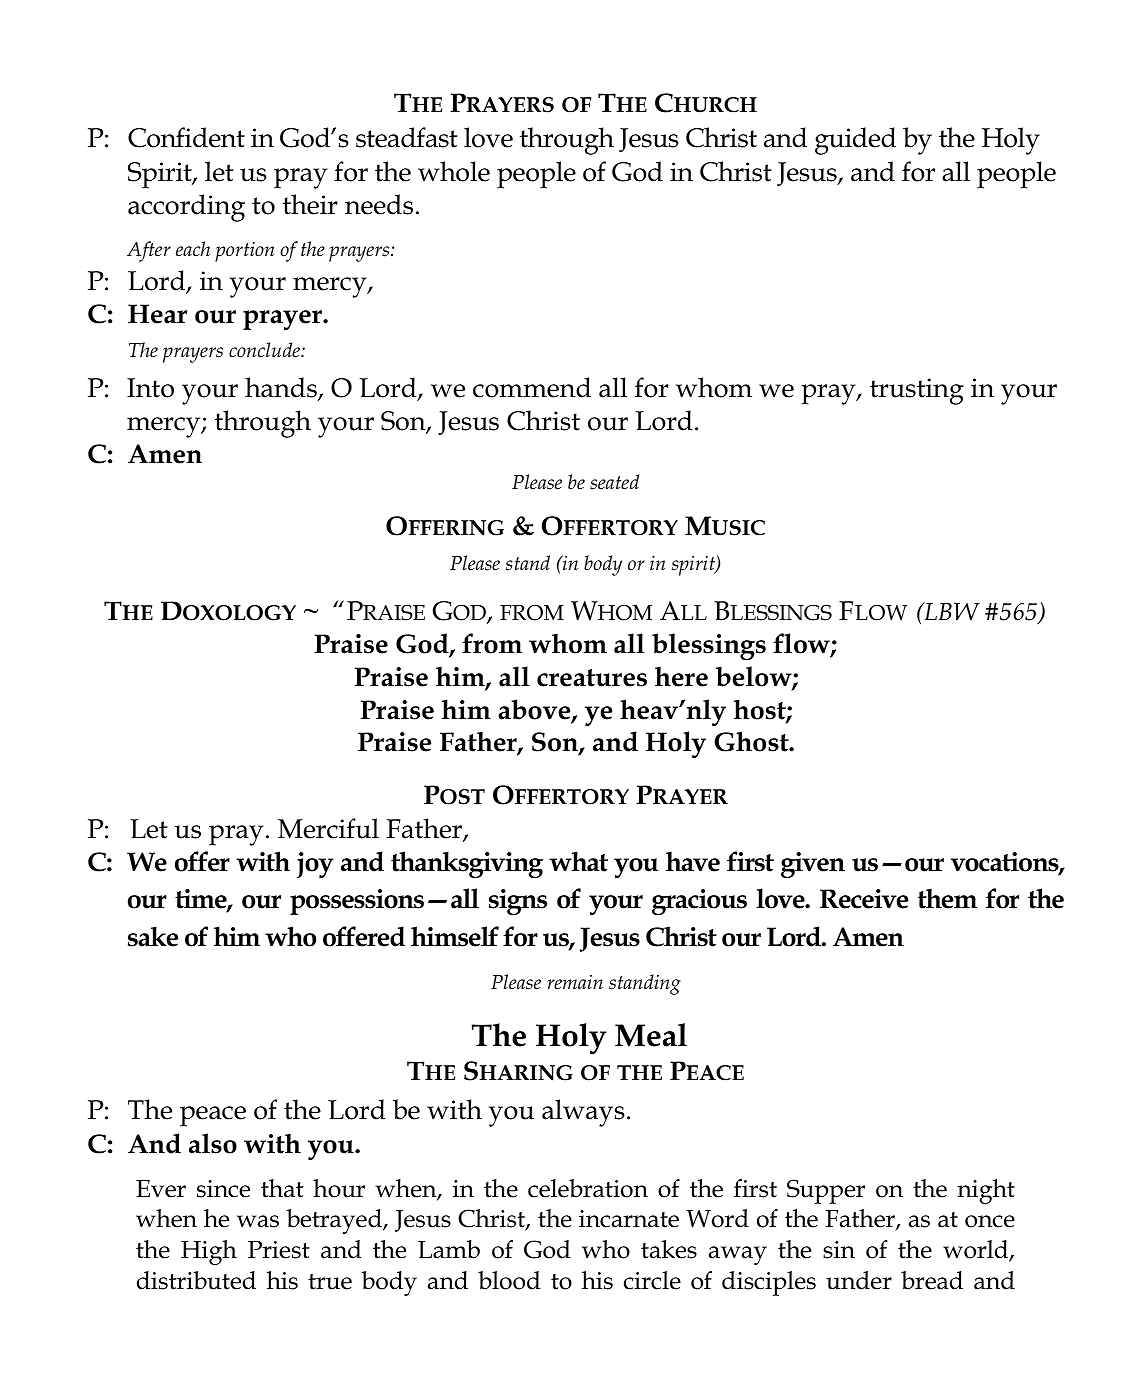 The image size is (1131, 1374). I want to click on here, so click(681, 676).
